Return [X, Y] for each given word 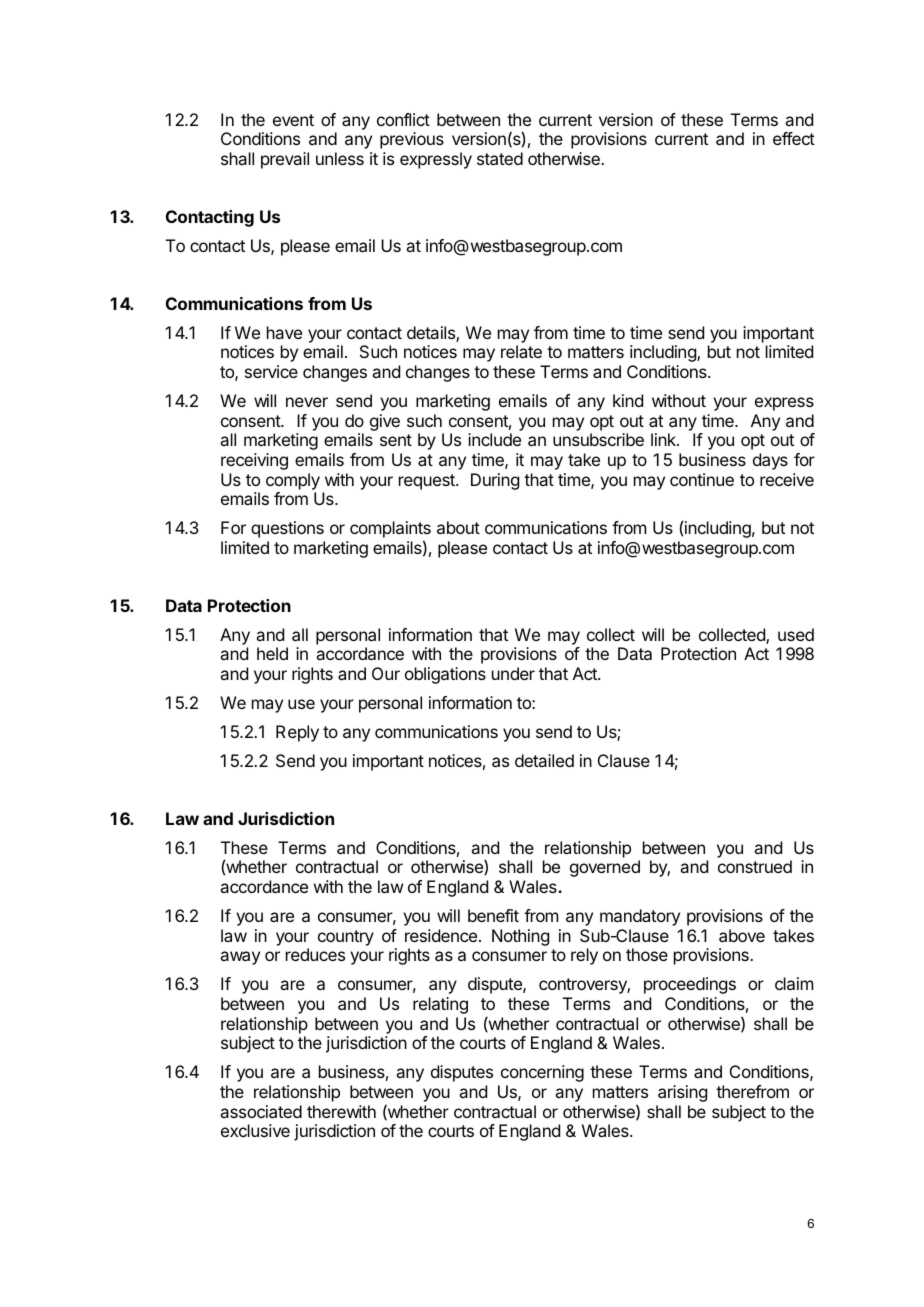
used [796, 634]
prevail [285, 160]
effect [794, 138]
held [272, 653]
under [513, 673]
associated [261, 1111]
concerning [542, 1073]
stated [500, 158]
